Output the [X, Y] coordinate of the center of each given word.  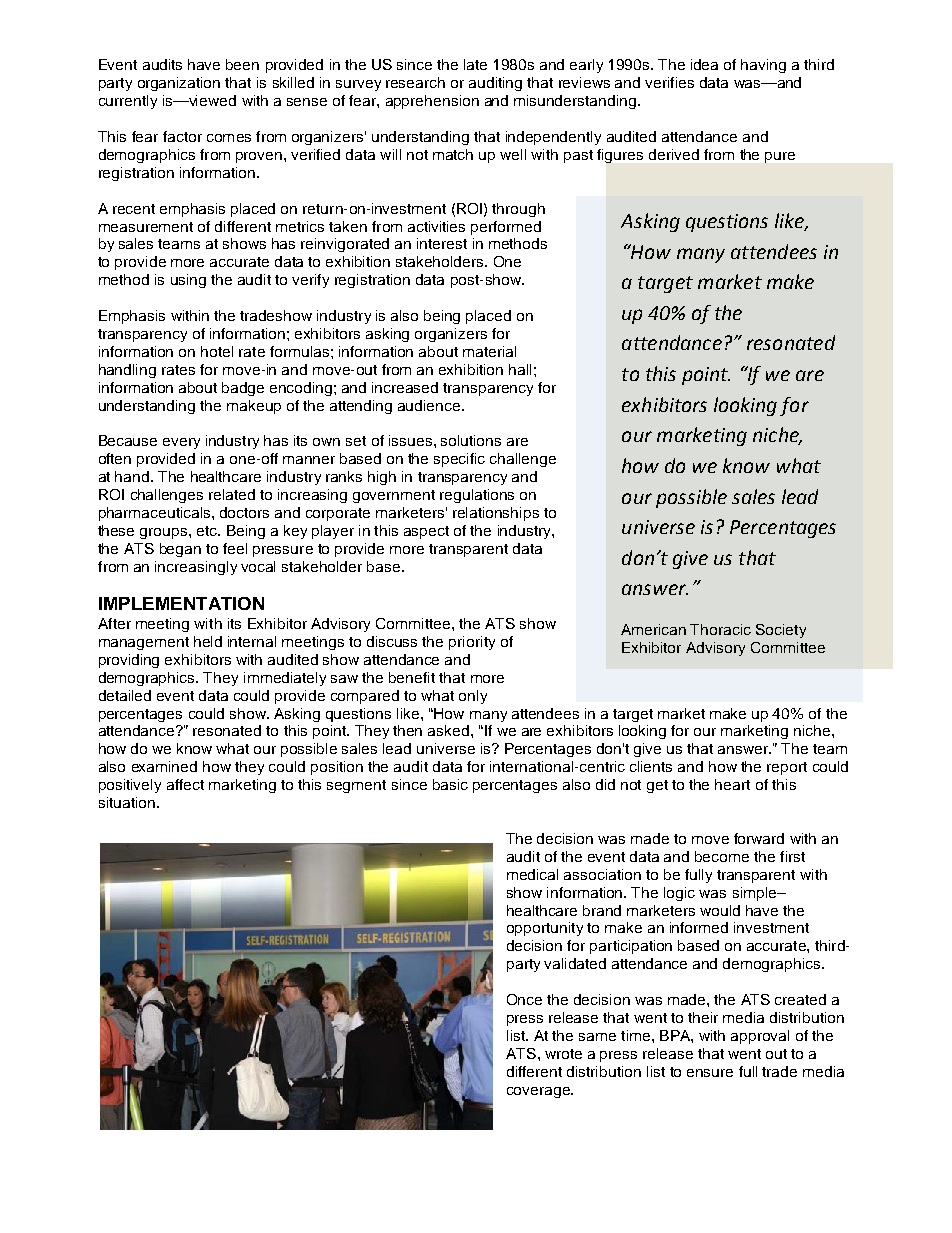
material [489, 351]
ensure [710, 1073]
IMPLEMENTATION [181, 603]
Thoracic [720, 629]
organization [179, 84]
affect [185, 784]
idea [704, 64]
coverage [539, 1092]
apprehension [432, 102]
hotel [217, 351]
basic [450, 784]
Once [524, 999]
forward [759, 838]
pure [780, 157]
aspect [426, 532]
